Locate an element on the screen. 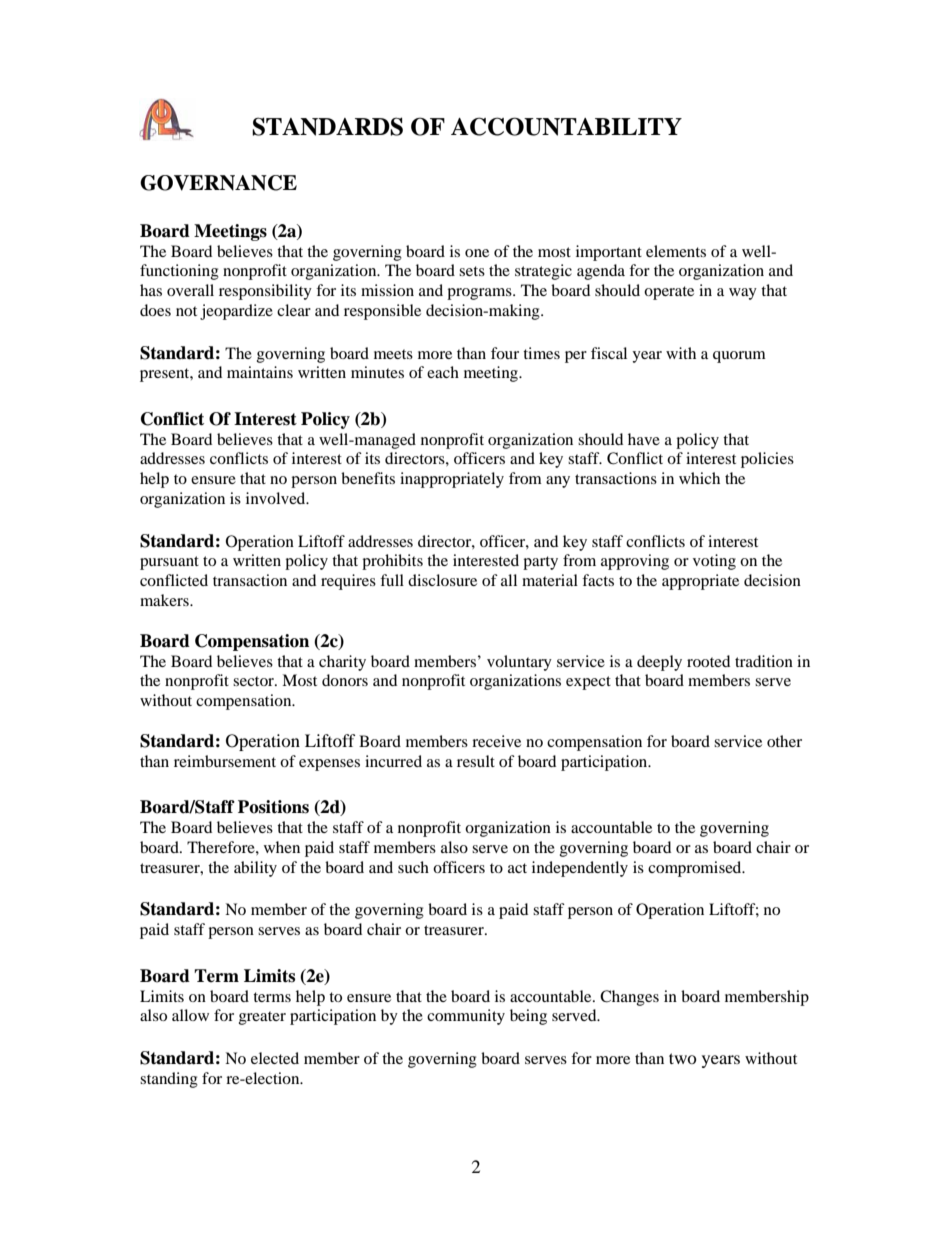 The width and height of the screenshot is (952, 1233). rooted is located at coordinates (708, 661).
